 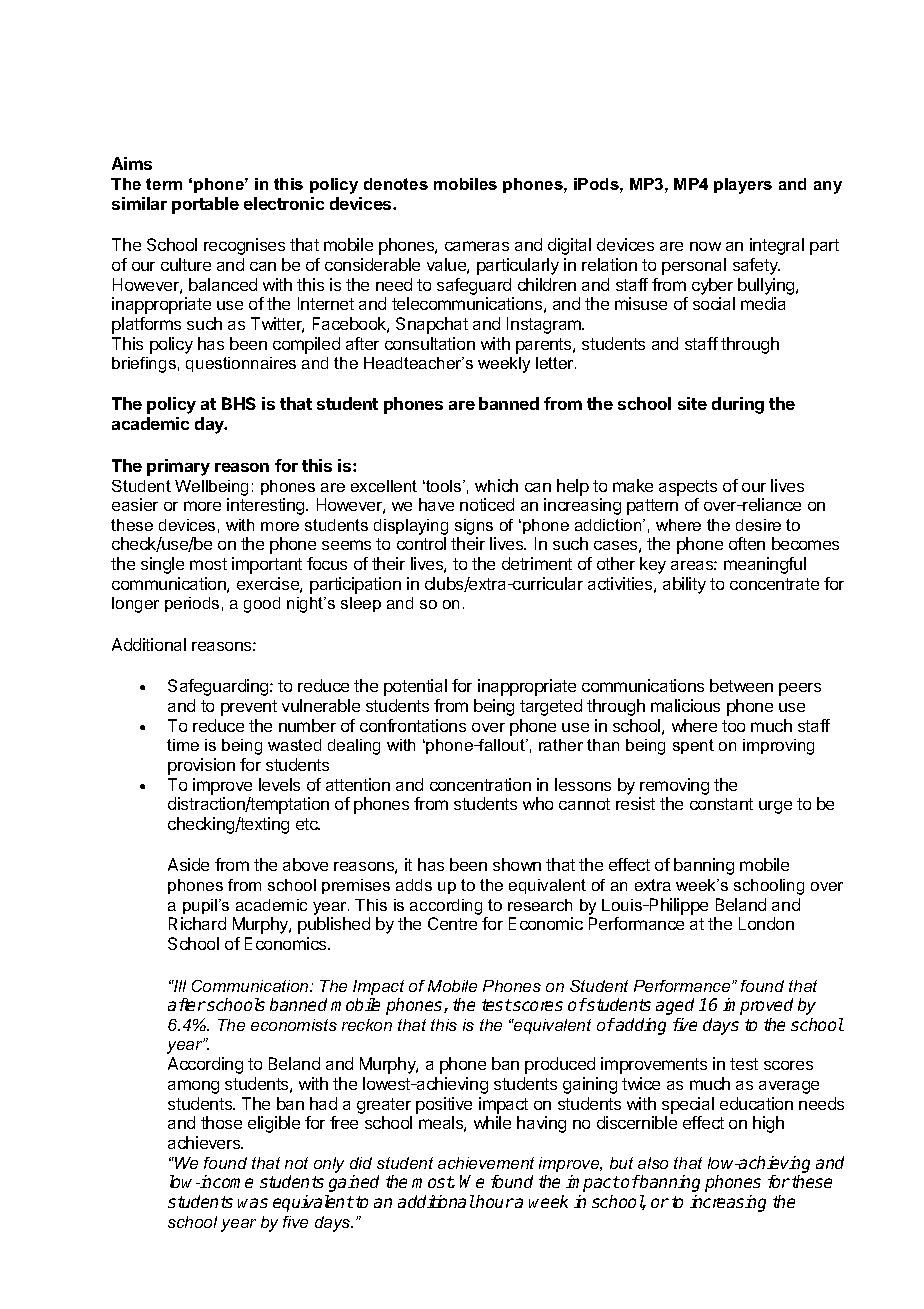 What do you see at coordinates (766, 923) in the screenshot?
I see `London` at bounding box center [766, 923].
